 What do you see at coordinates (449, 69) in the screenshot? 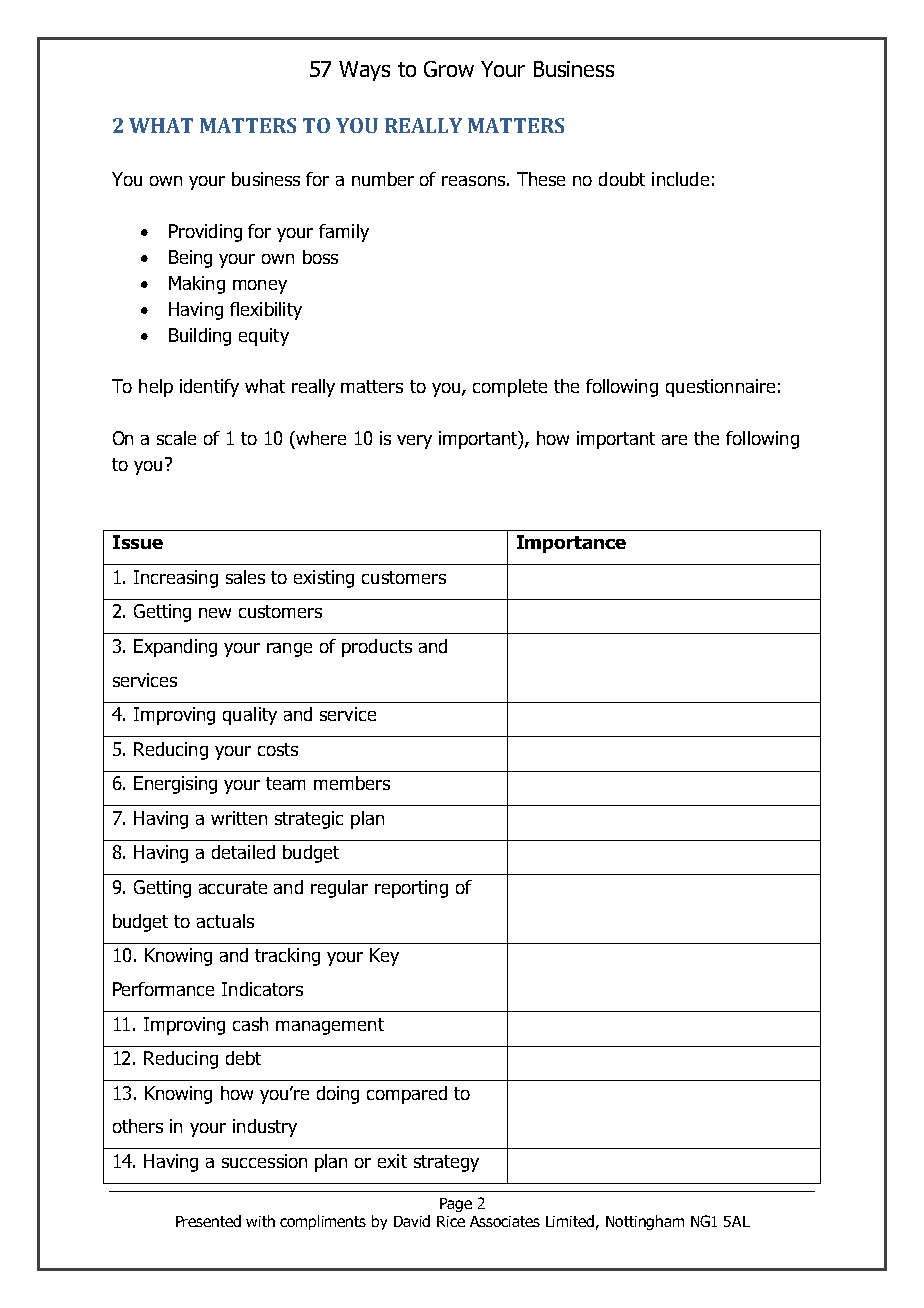
I see `Grow` at bounding box center [449, 69].
